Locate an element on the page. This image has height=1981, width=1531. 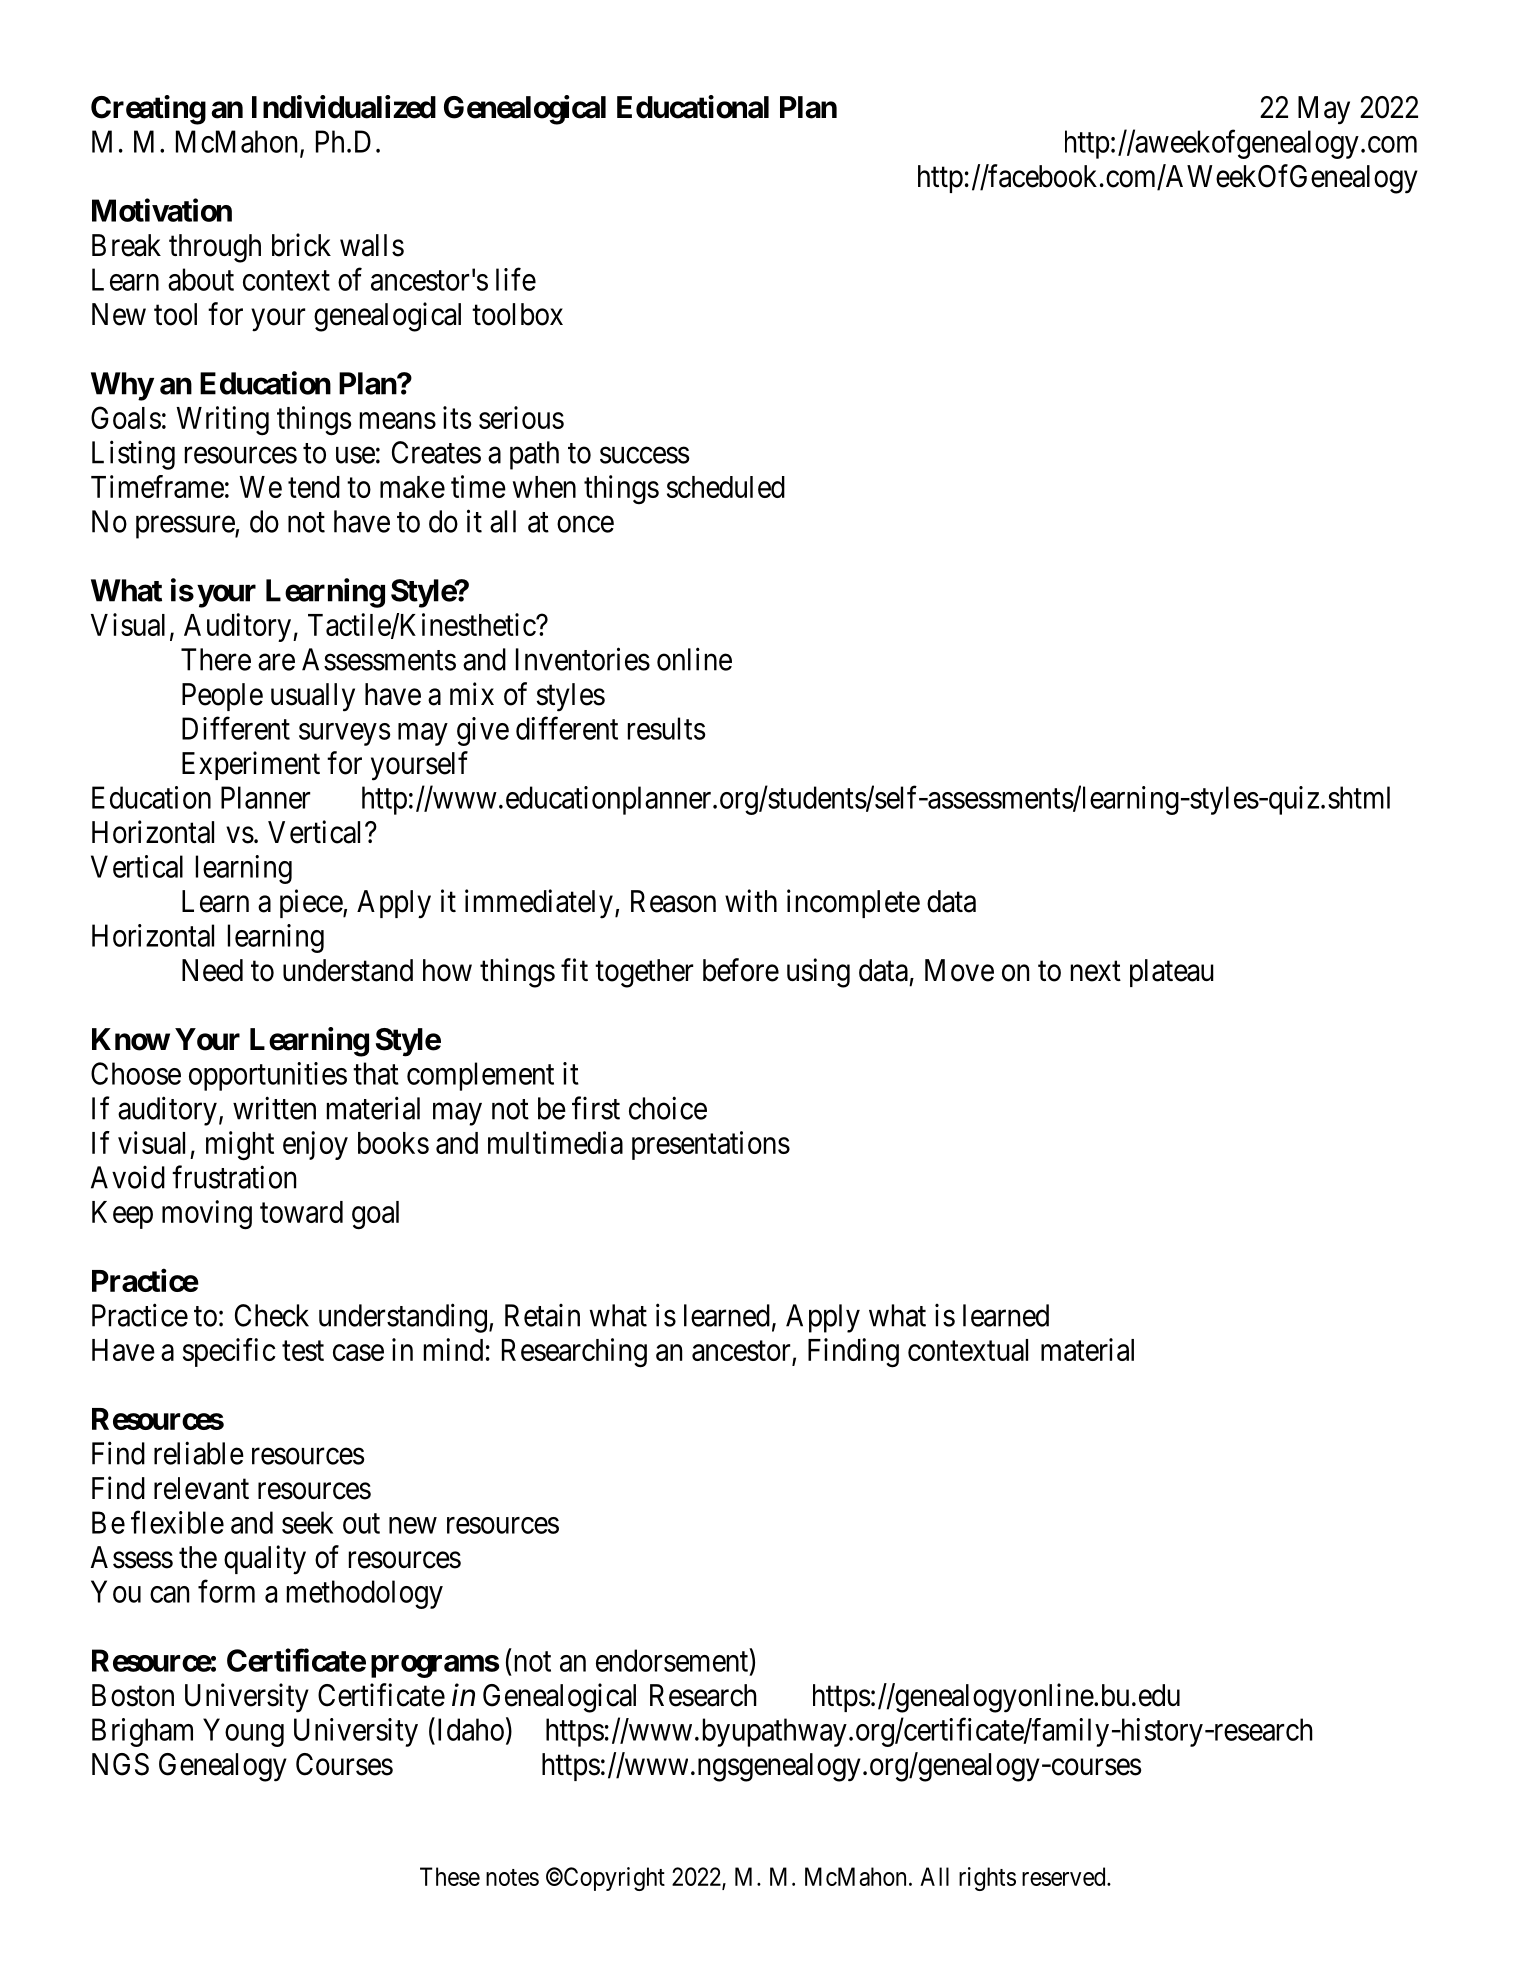
Motivation is located at coordinates (162, 210).
